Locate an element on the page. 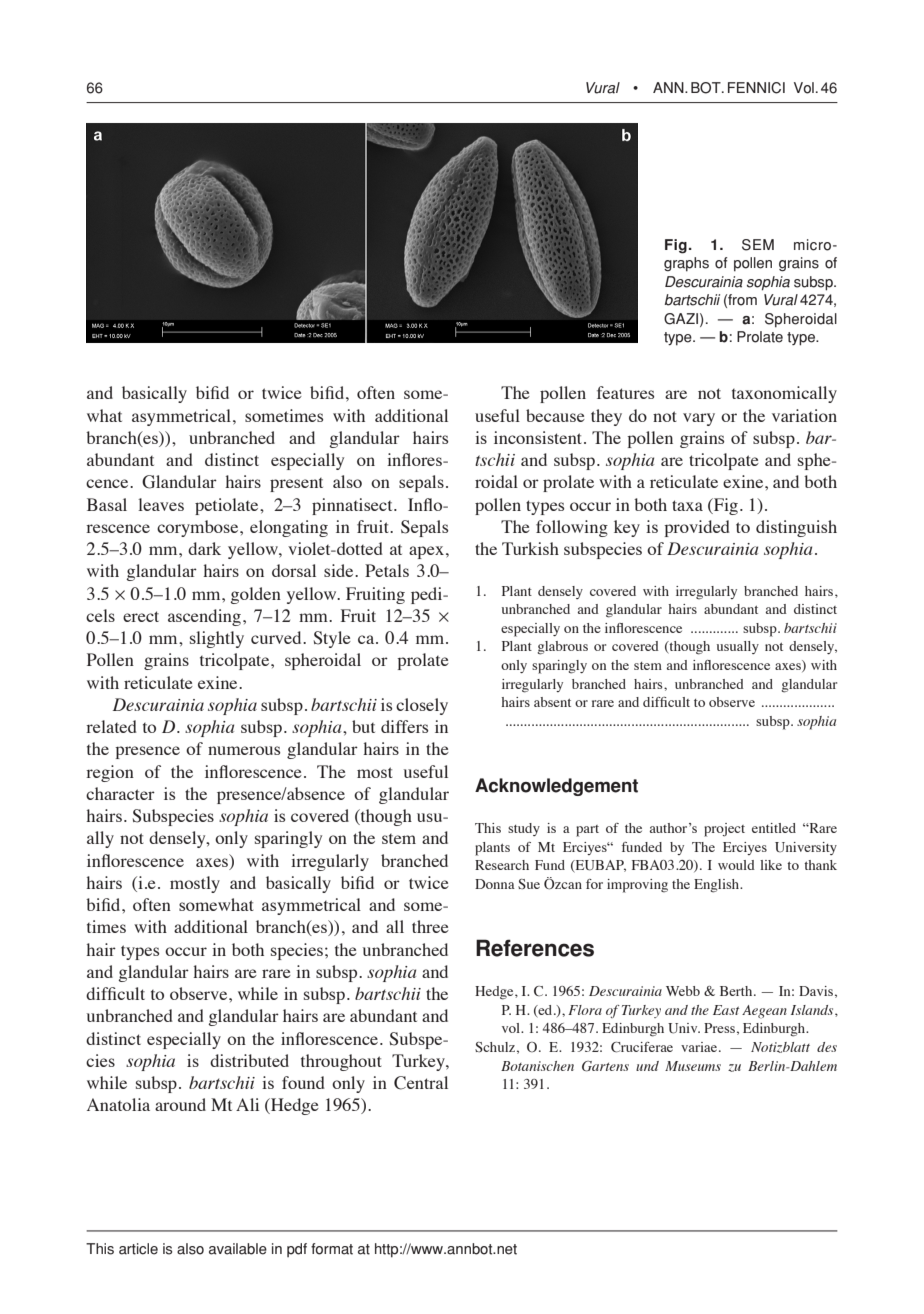 The width and height of the page is (924, 1314). project is located at coordinates (724, 830).
